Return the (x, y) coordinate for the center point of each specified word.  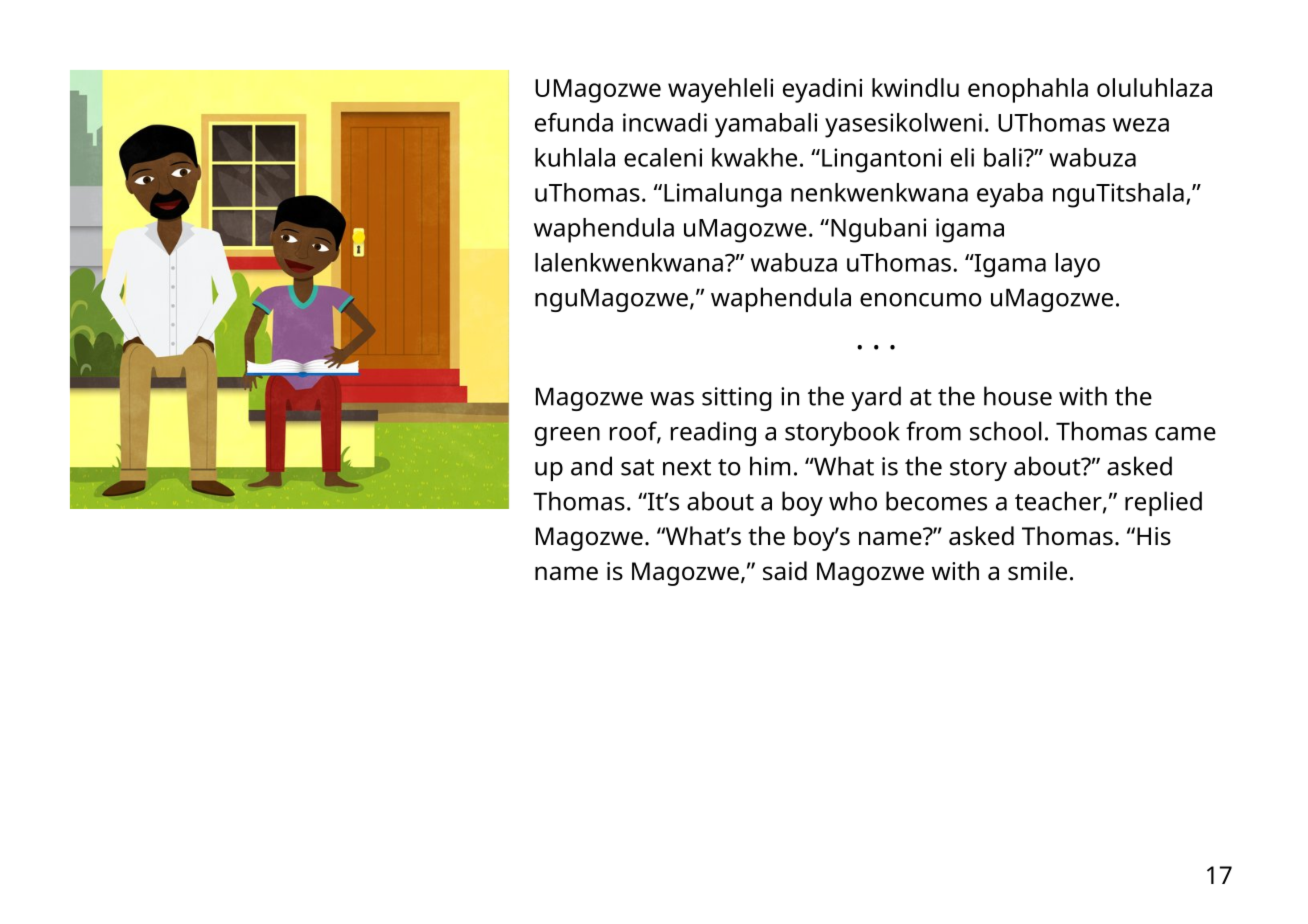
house (1018, 396)
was (672, 399)
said (785, 571)
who (853, 501)
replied (1163, 503)
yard (876, 398)
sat (637, 467)
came (1185, 434)
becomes (936, 501)
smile (1037, 571)
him (770, 466)
